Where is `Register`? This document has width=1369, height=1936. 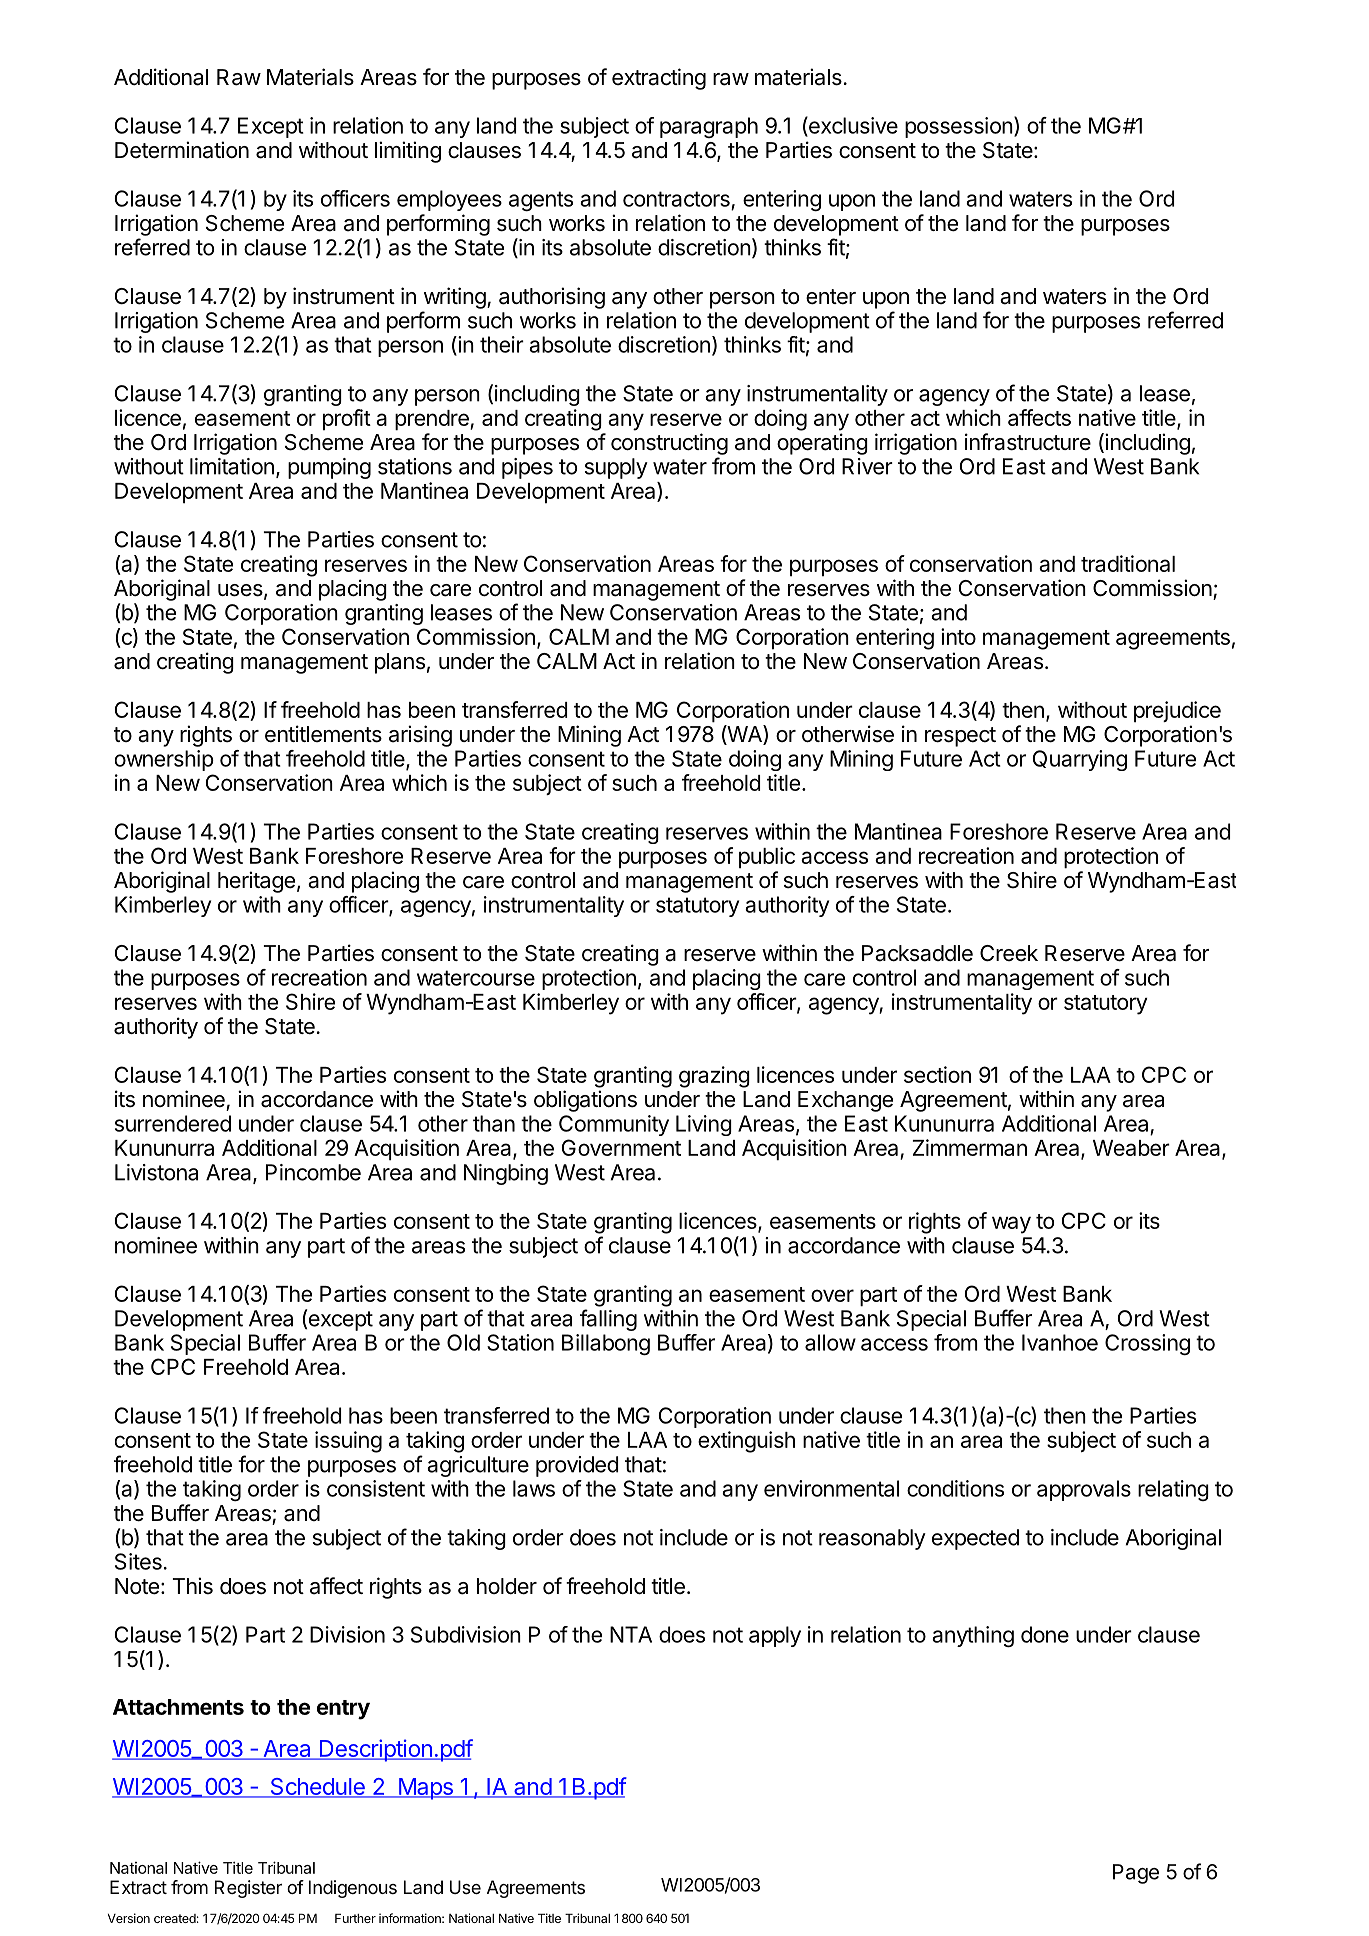
Register is located at coordinates (248, 1889).
